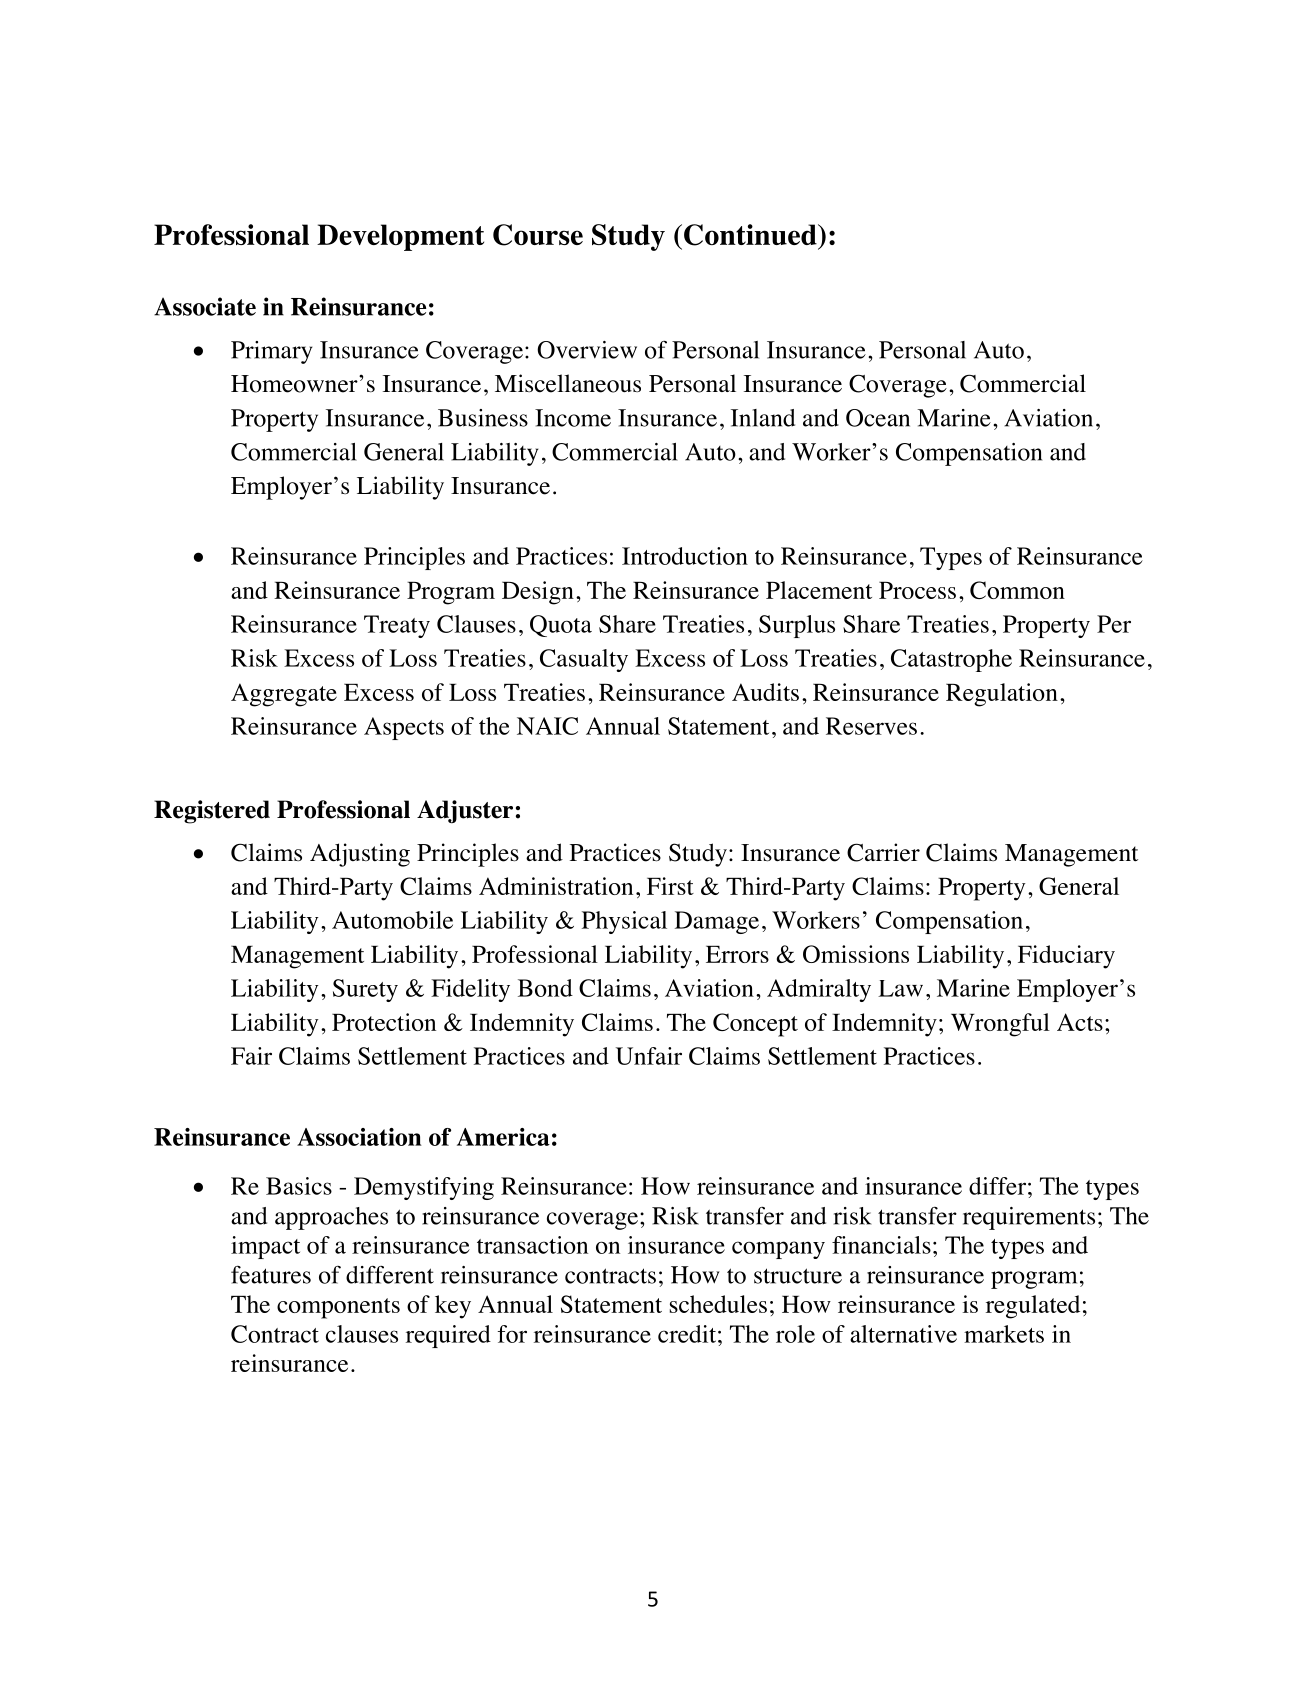  Describe the element at coordinates (365, 990) in the image. I see `Surety` at that location.
